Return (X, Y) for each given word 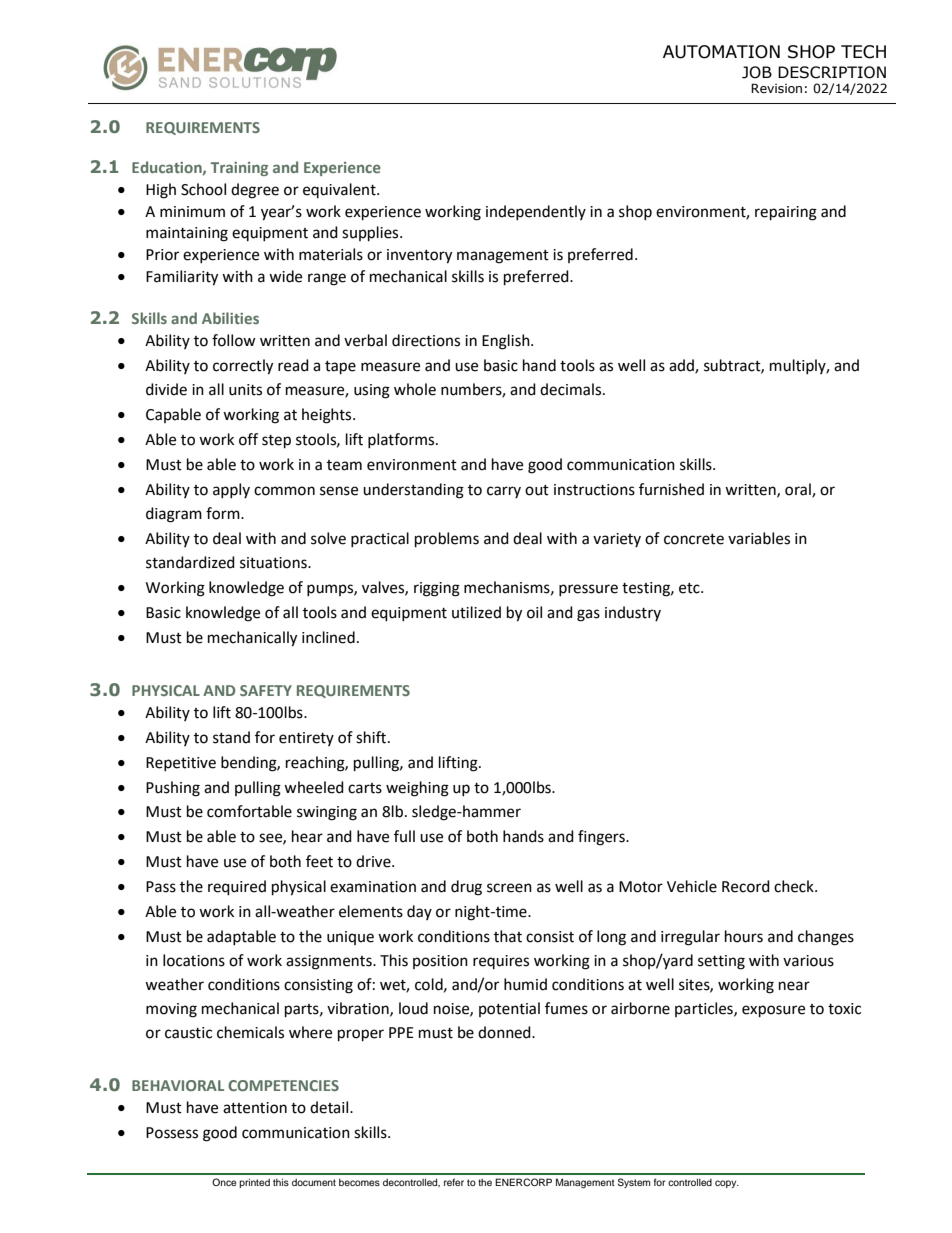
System (634, 1183)
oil (534, 612)
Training (239, 169)
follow (234, 340)
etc (690, 588)
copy (727, 1184)
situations (274, 563)
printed (254, 1183)
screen (509, 888)
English (507, 342)
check (795, 886)
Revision (776, 88)
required (237, 888)
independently (536, 212)
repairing (786, 213)
